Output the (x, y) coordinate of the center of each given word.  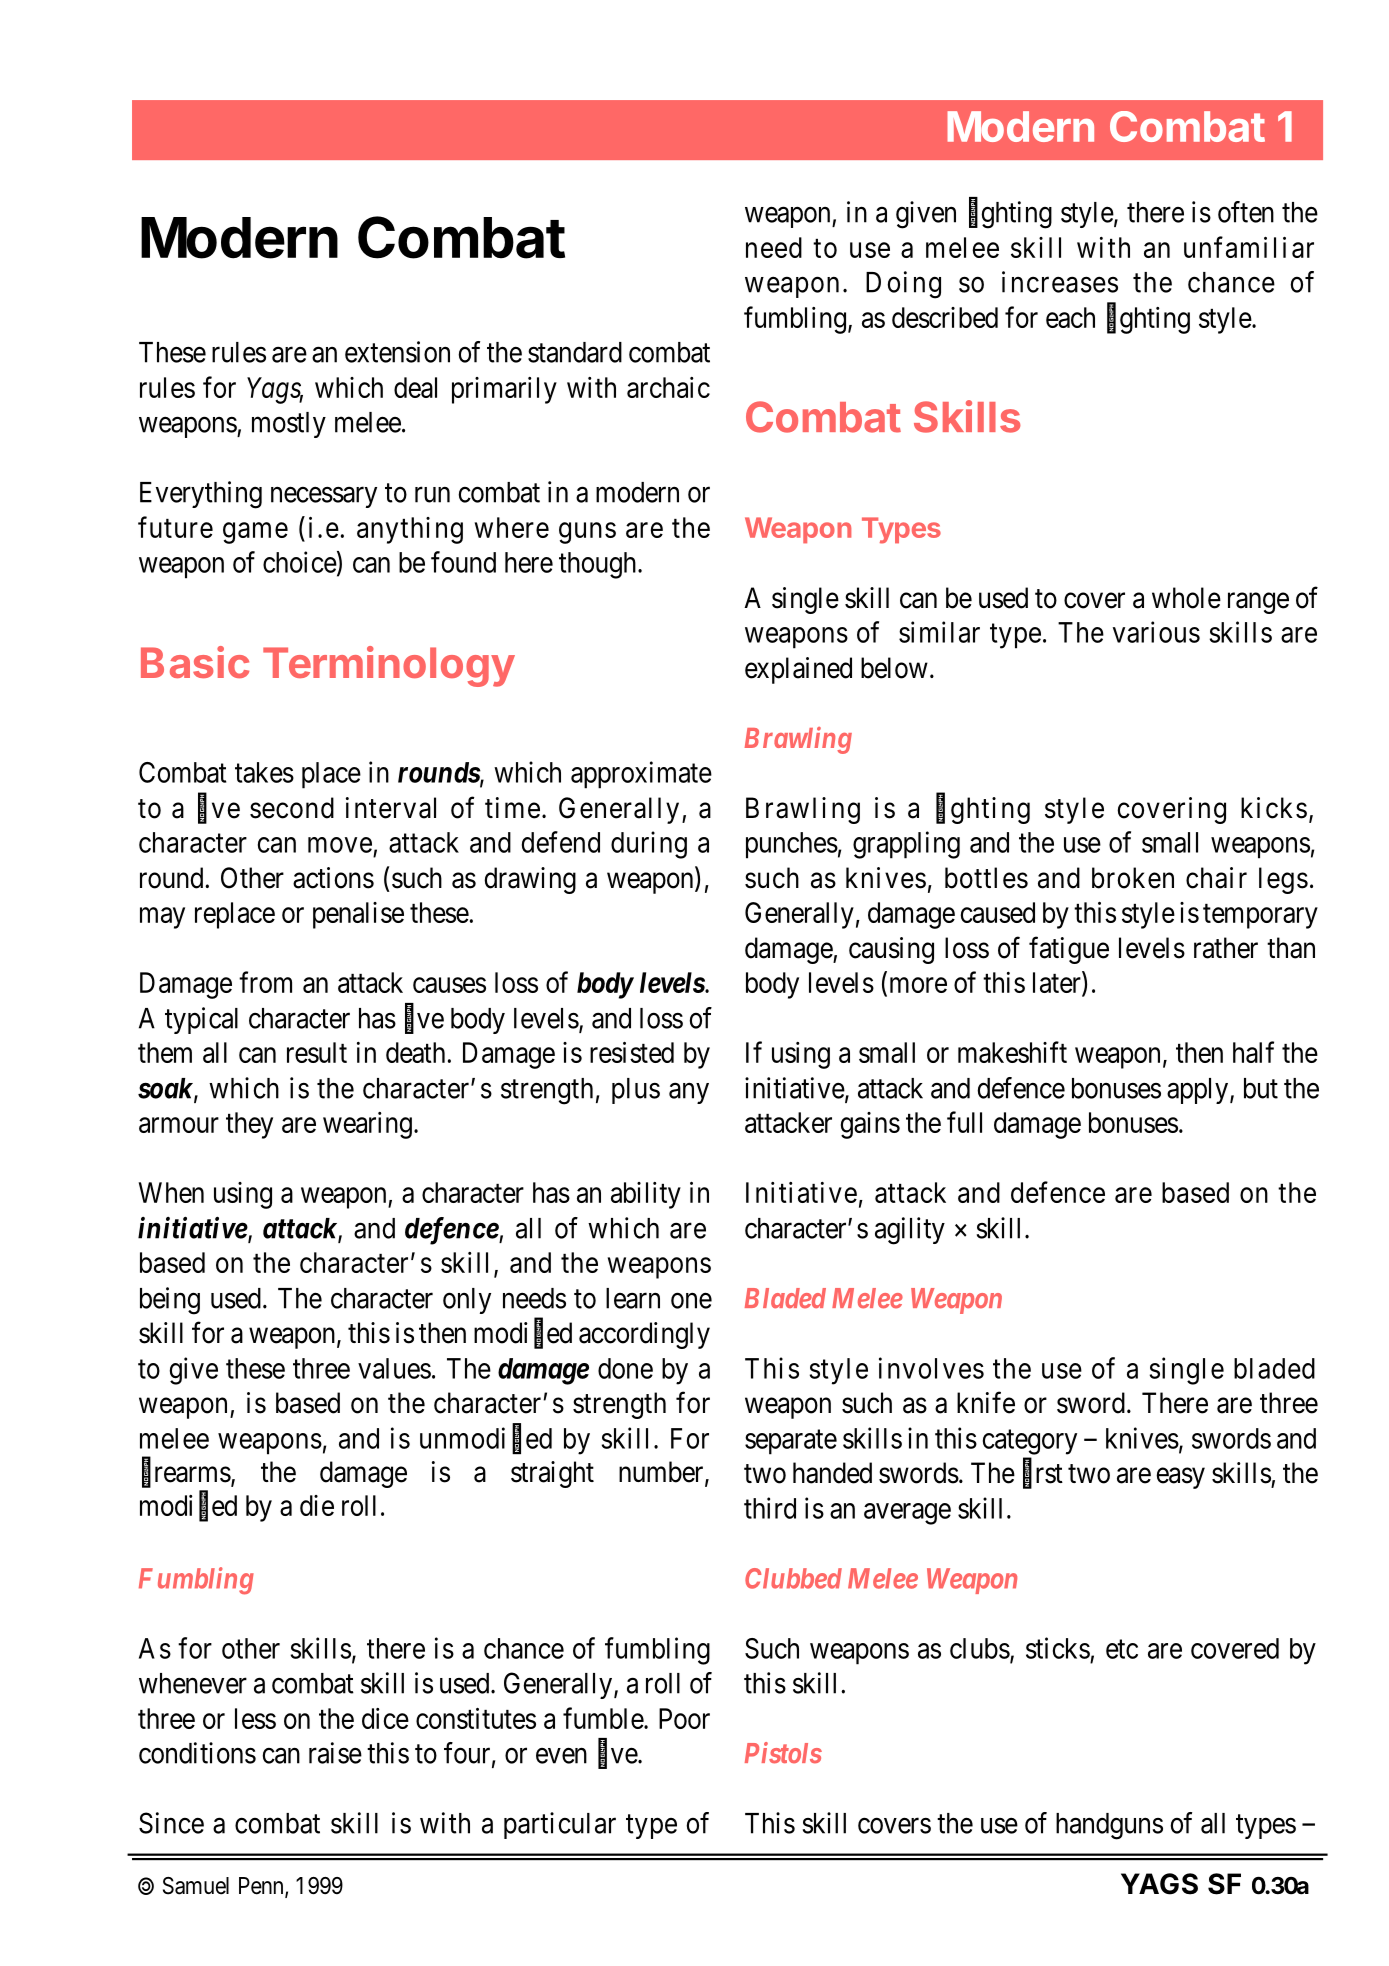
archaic (668, 387)
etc (1122, 1649)
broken (1133, 878)
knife (986, 1402)
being (170, 1301)
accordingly (644, 1335)
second (292, 808)
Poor (684, 1718)
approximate (641, 775)
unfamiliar (1249, 247)
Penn (262, 1887)
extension (397, 352)
